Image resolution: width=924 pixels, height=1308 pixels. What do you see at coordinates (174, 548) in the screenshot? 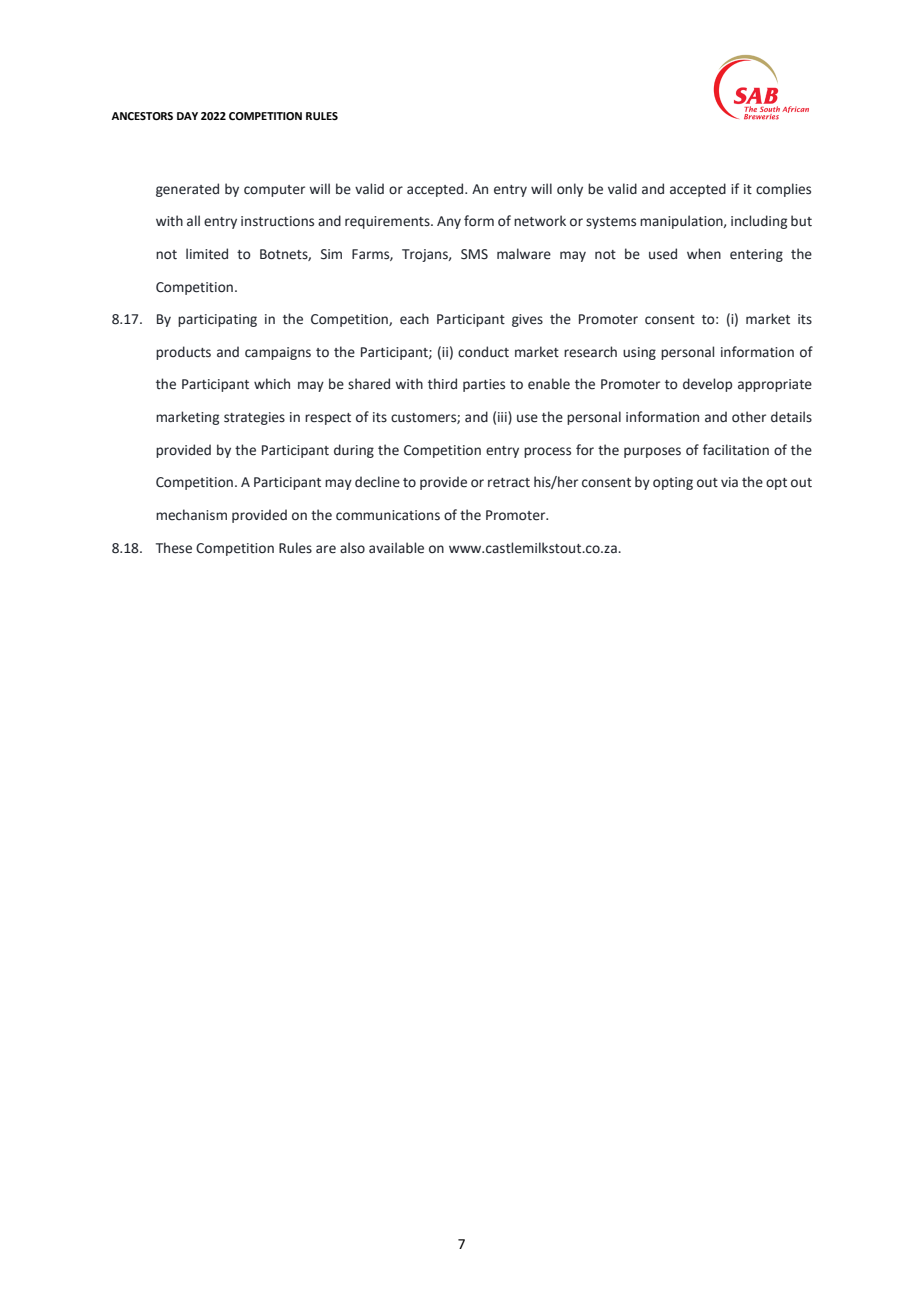
I see `These` at bounding box center [174, 548].
